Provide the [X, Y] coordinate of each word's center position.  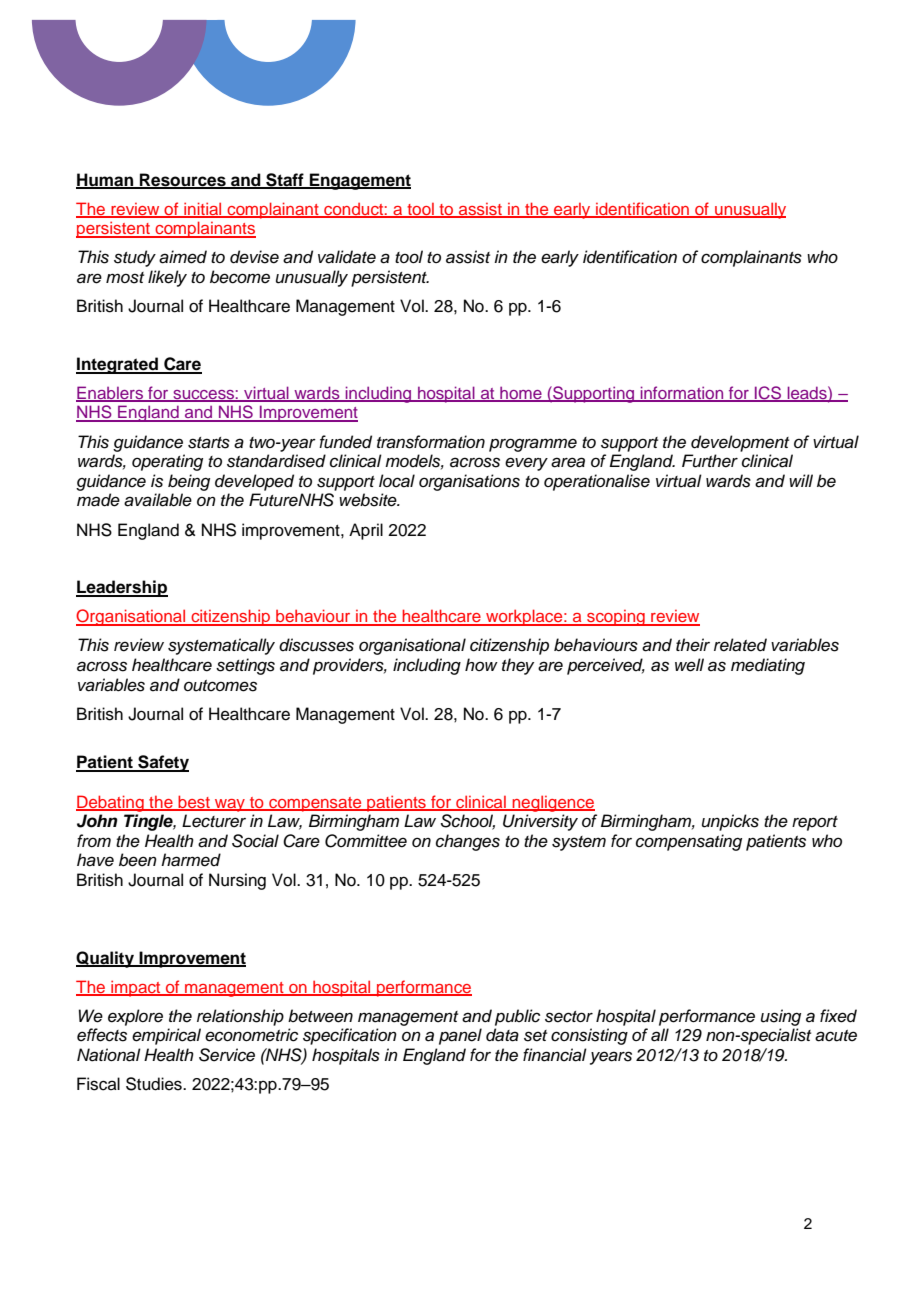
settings [245, 666]
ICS [768, 394]
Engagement [359, 181]
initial [203, 209]
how [481, 664]
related [740, 645]
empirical [166, 1036]
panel [460, 1036]
